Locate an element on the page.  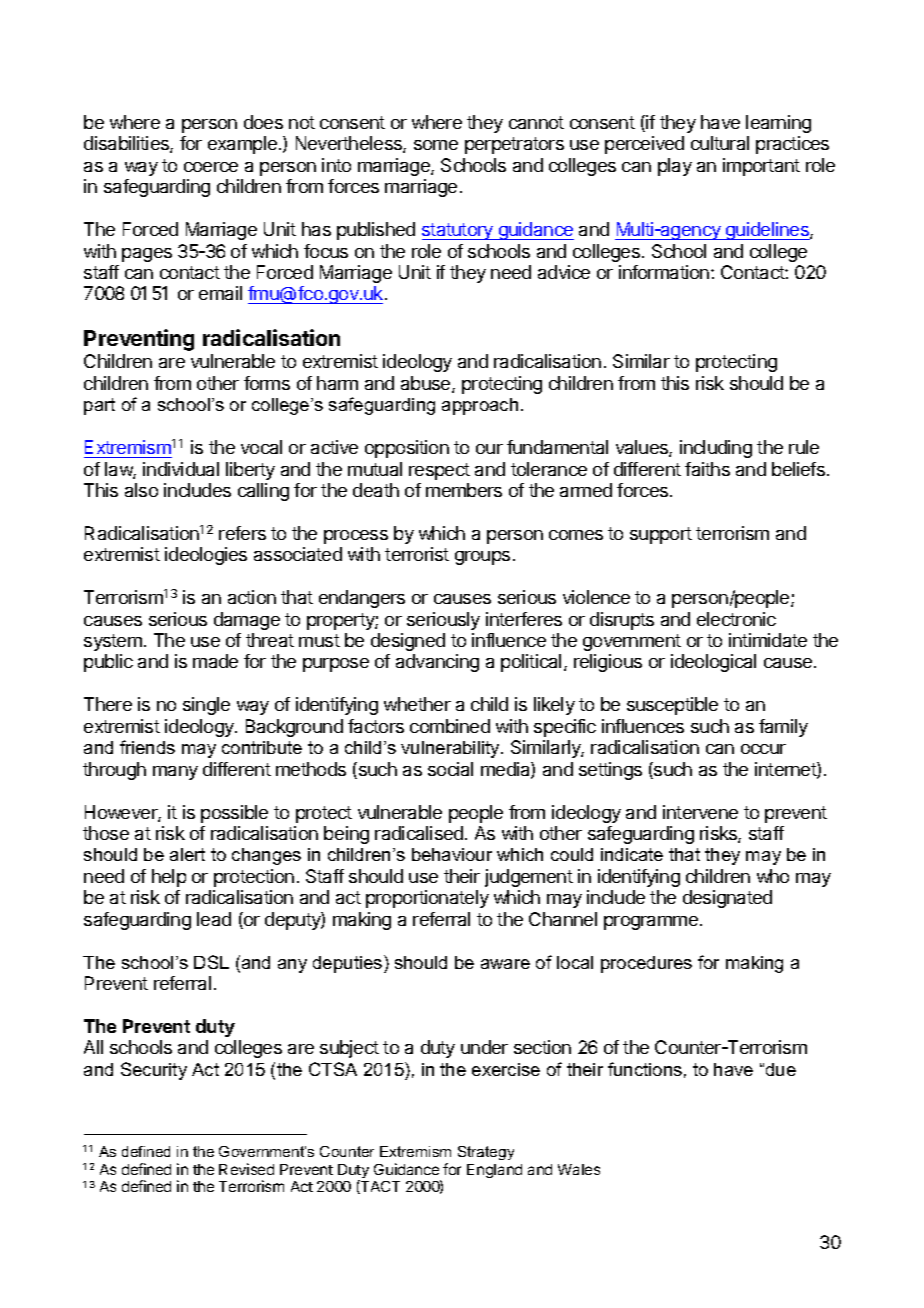
including is located at coordinates (716, 449).
